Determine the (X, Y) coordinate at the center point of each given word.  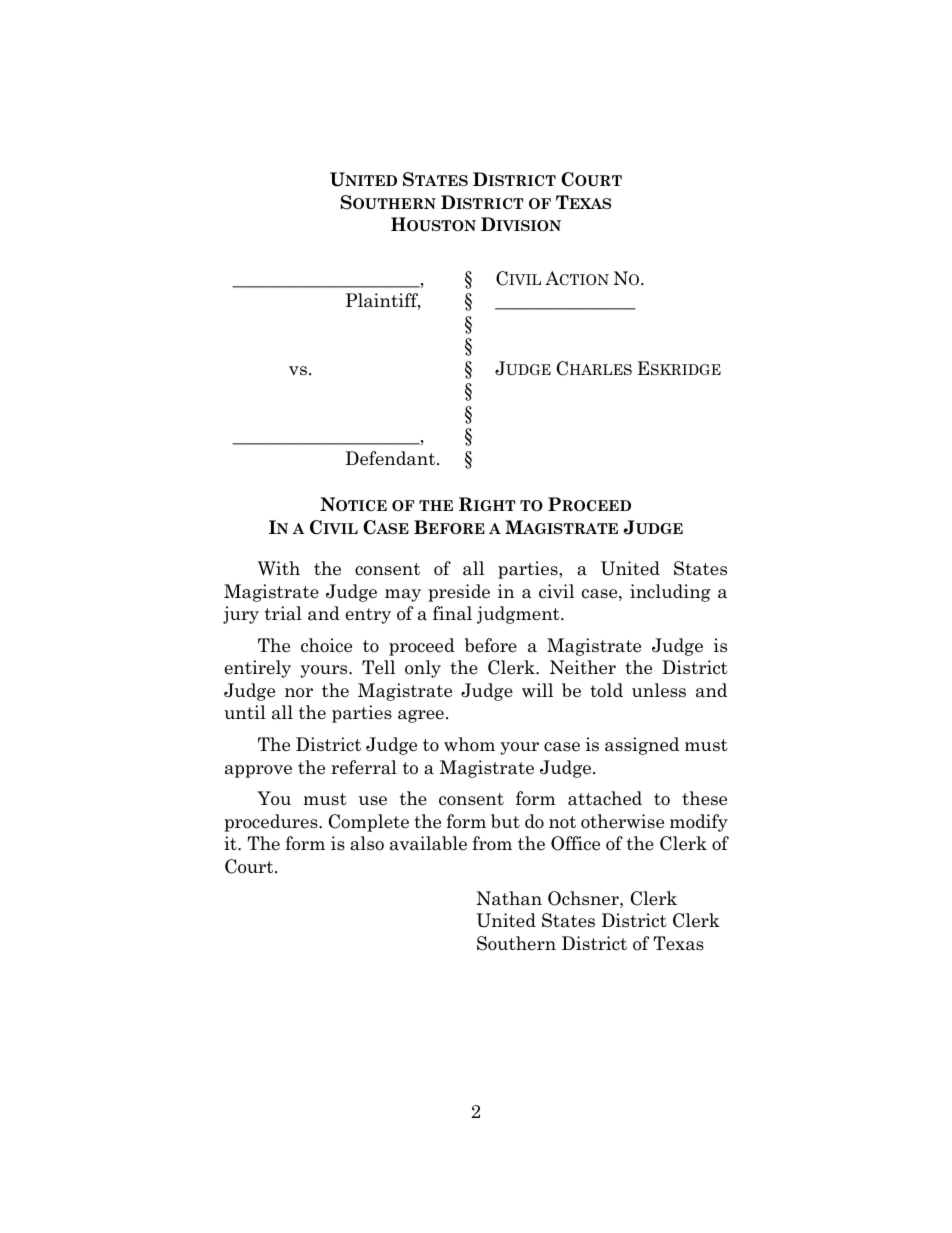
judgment (519, 615)
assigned (642, 746)
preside (459, 593)
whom (469, 744)
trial (283, 613)
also (367, 843)
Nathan (509, 898)
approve (258, 771)
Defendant (391, 458)
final (452, 613)
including (670, 593)
